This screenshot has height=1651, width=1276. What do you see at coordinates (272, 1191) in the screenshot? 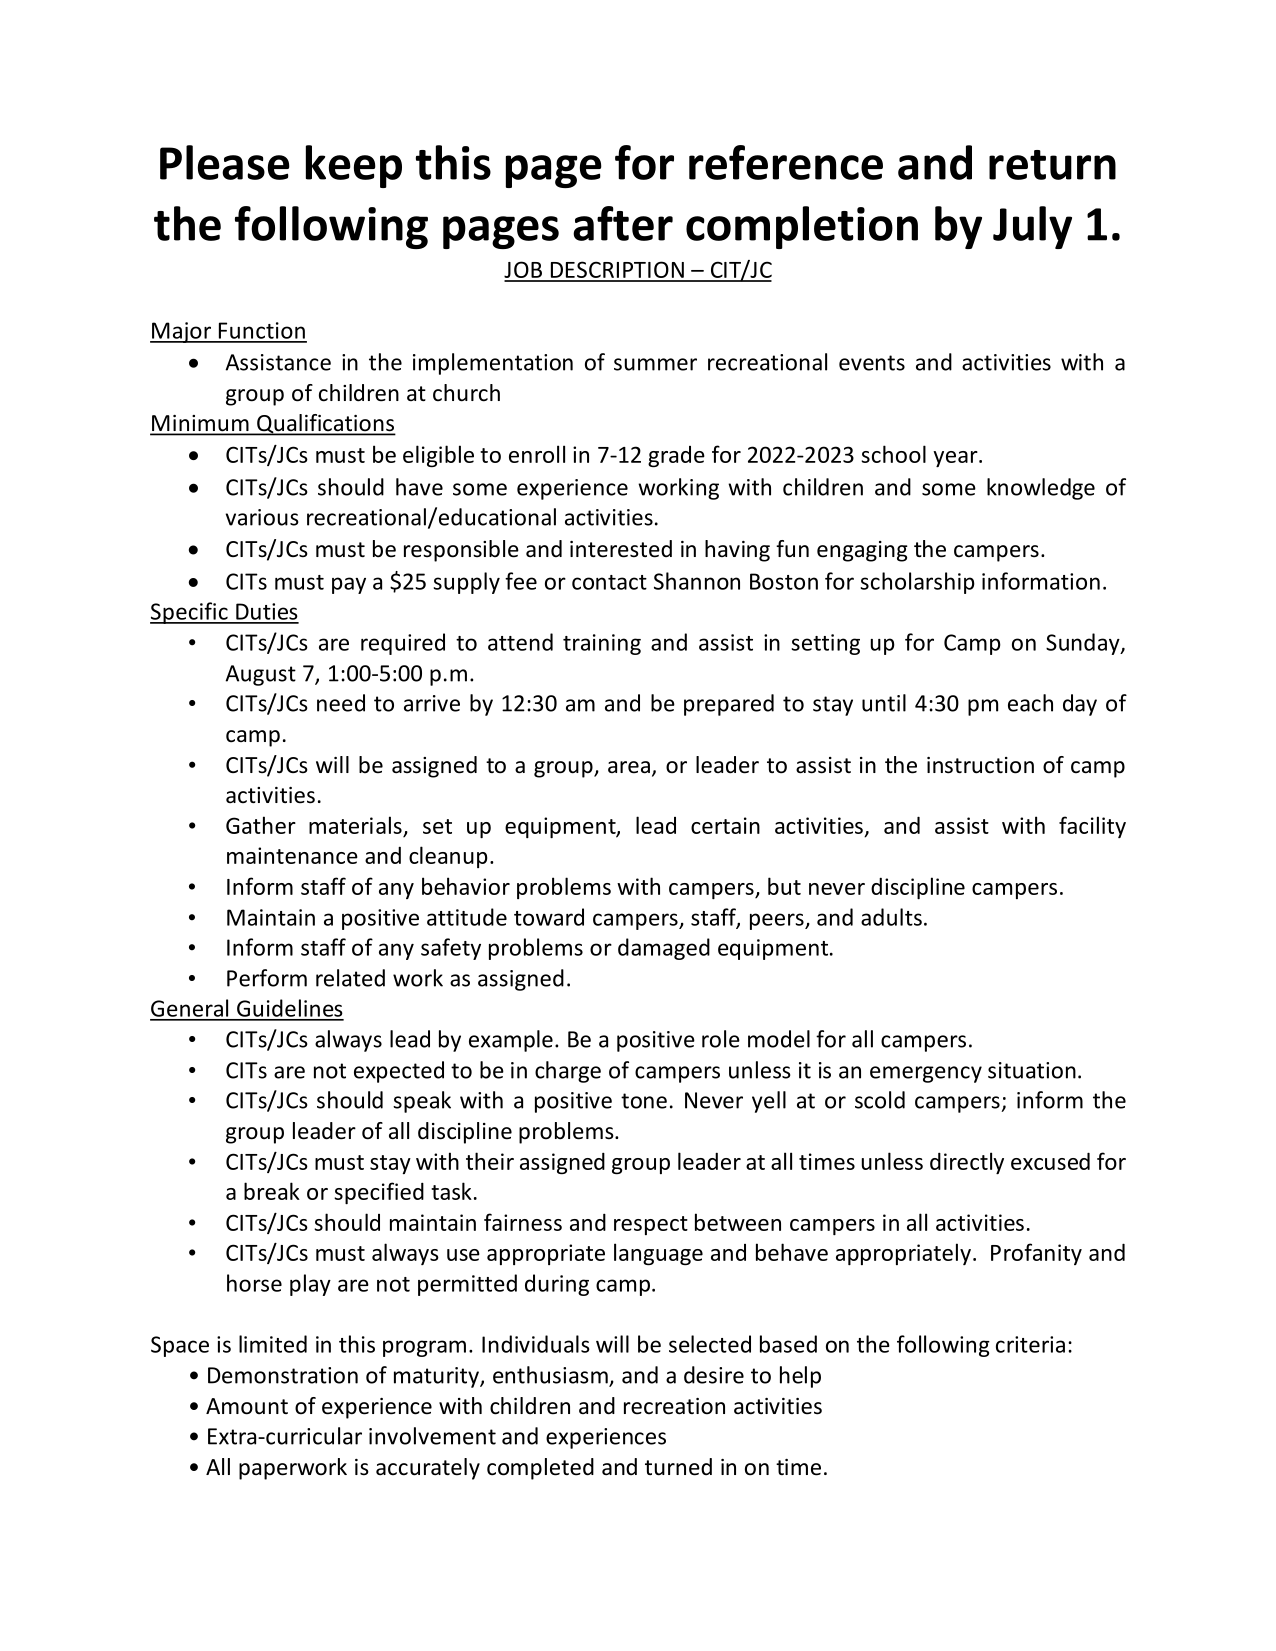
I see `break` at bounding box center [272, 1191].
